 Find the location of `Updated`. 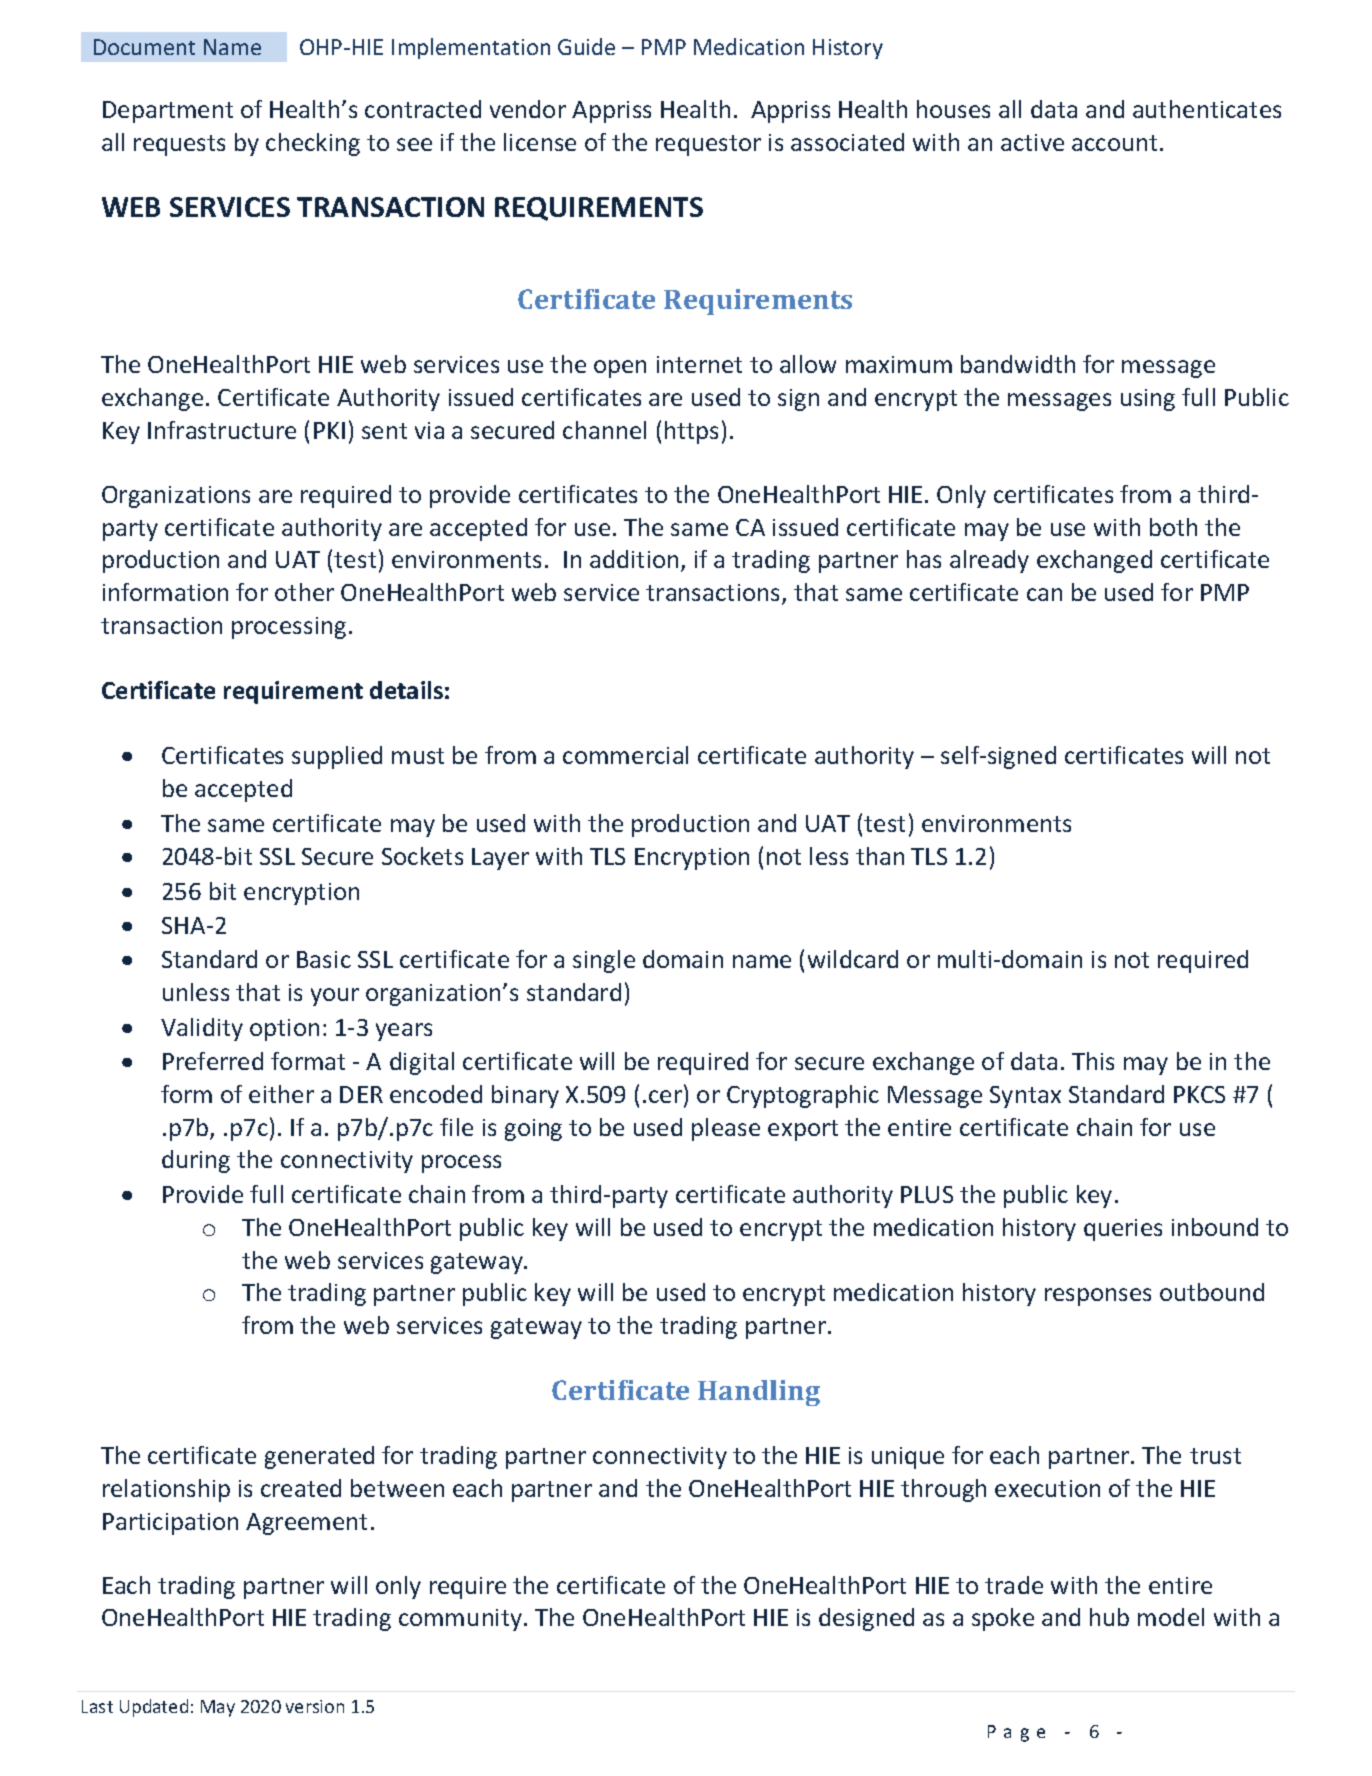

Updated is located at coordinates (154, 1708).
